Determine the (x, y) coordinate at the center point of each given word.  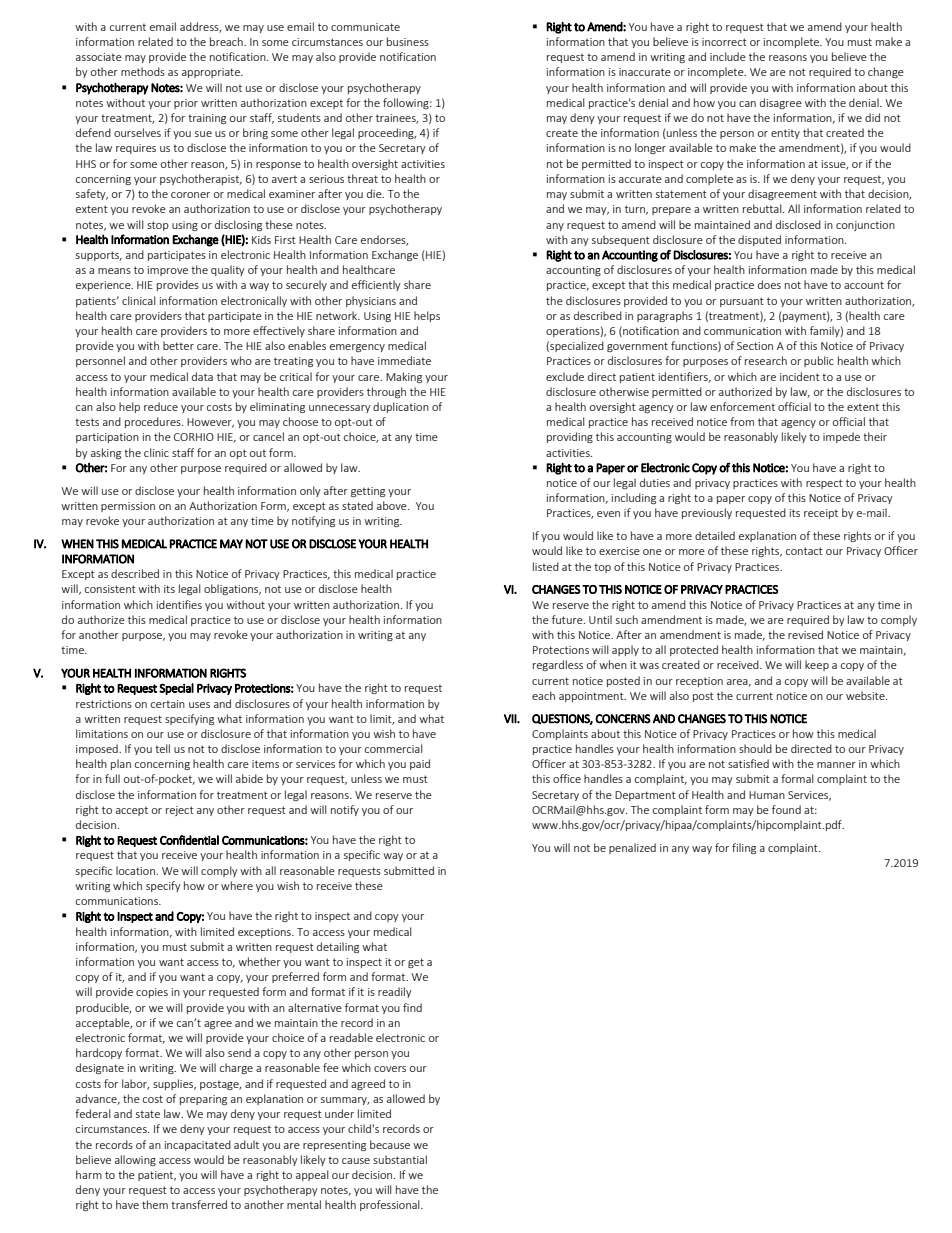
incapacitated (198, 1145)
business (408, 41)
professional (391, 1205)
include (728, 56)
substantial (400, 1159)
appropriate (212, 73)
